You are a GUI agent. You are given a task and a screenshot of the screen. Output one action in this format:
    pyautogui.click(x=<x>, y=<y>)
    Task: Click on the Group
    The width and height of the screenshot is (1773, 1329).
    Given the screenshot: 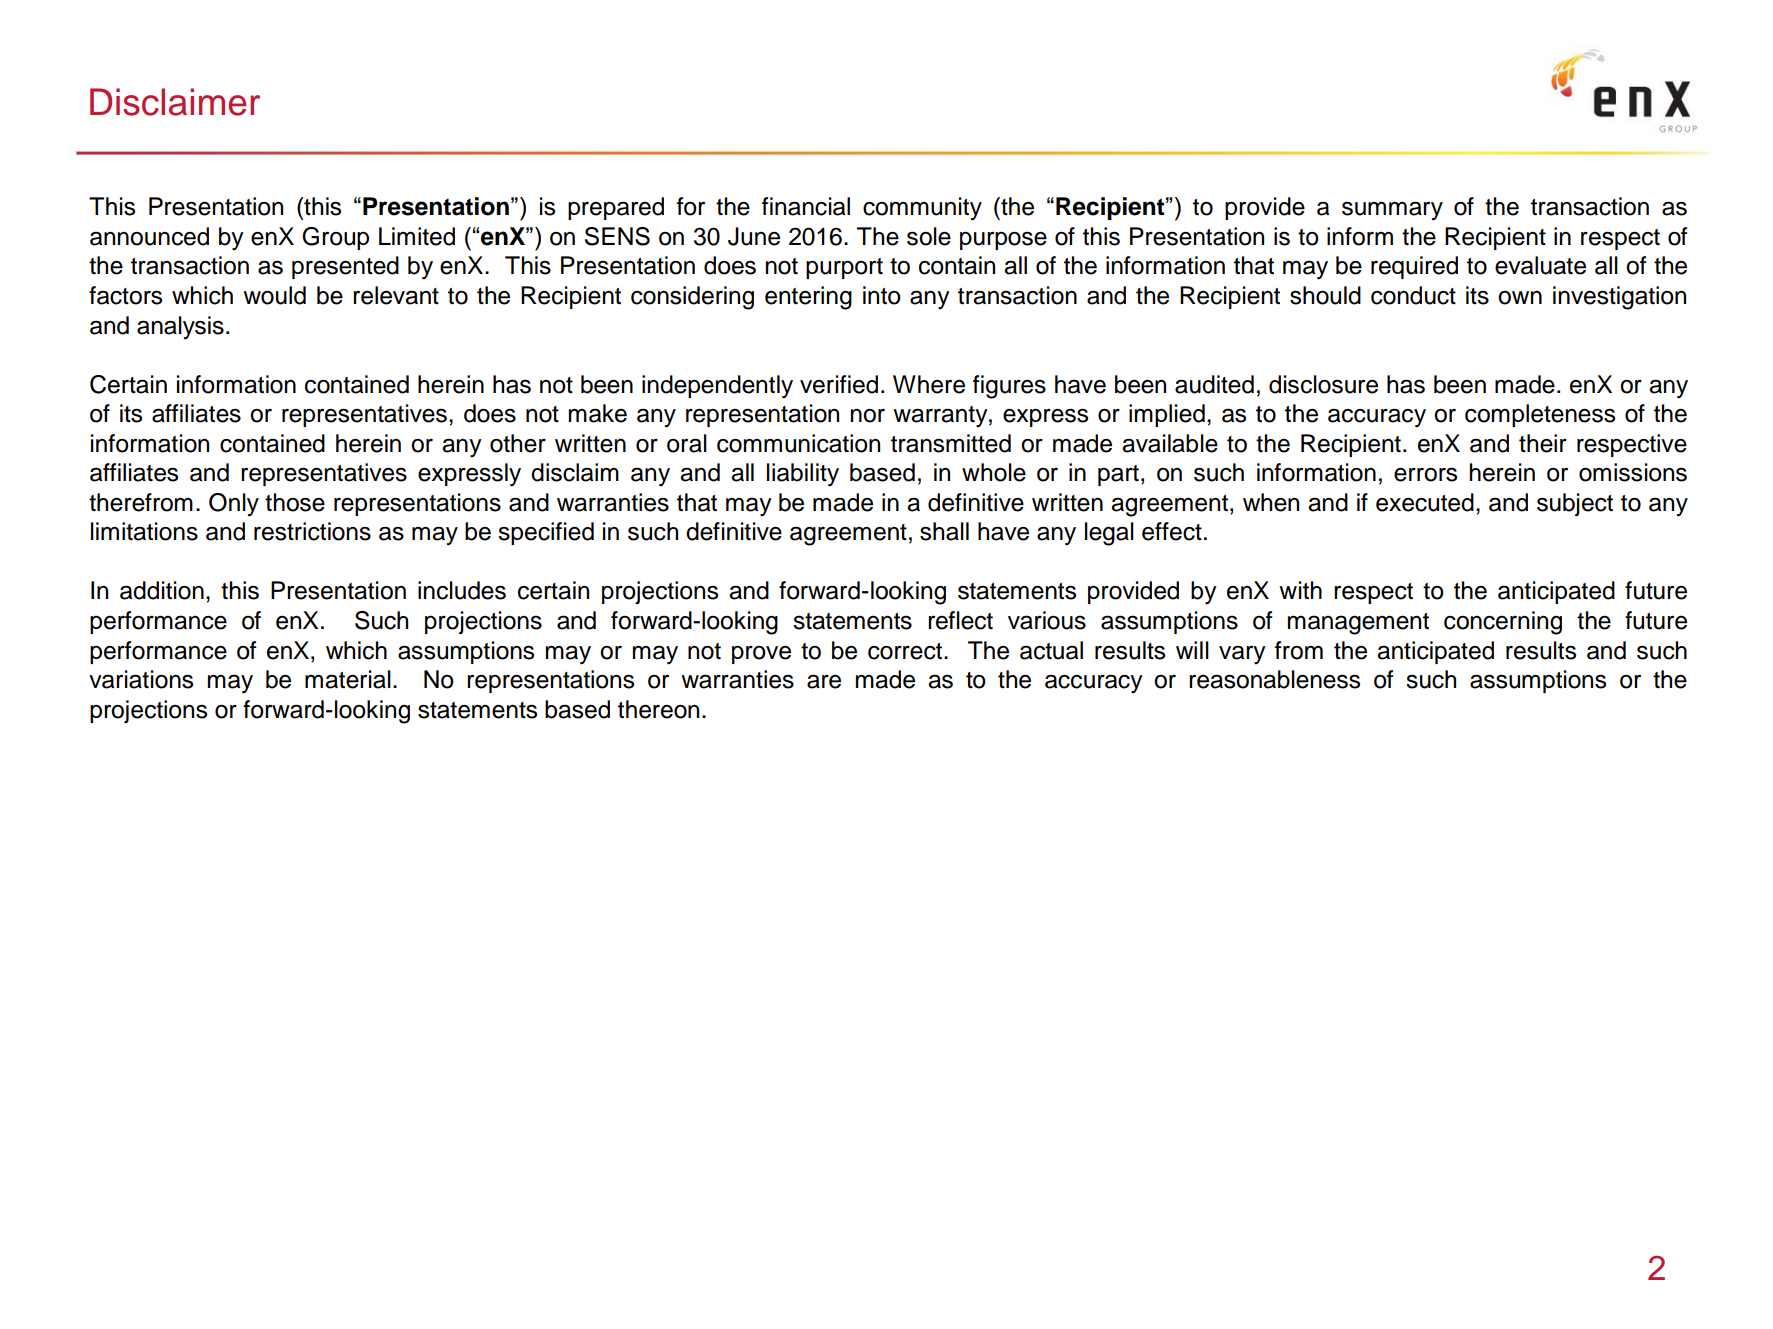 What is the action you would take?
    pyautogui.click(x=335, y=238)
